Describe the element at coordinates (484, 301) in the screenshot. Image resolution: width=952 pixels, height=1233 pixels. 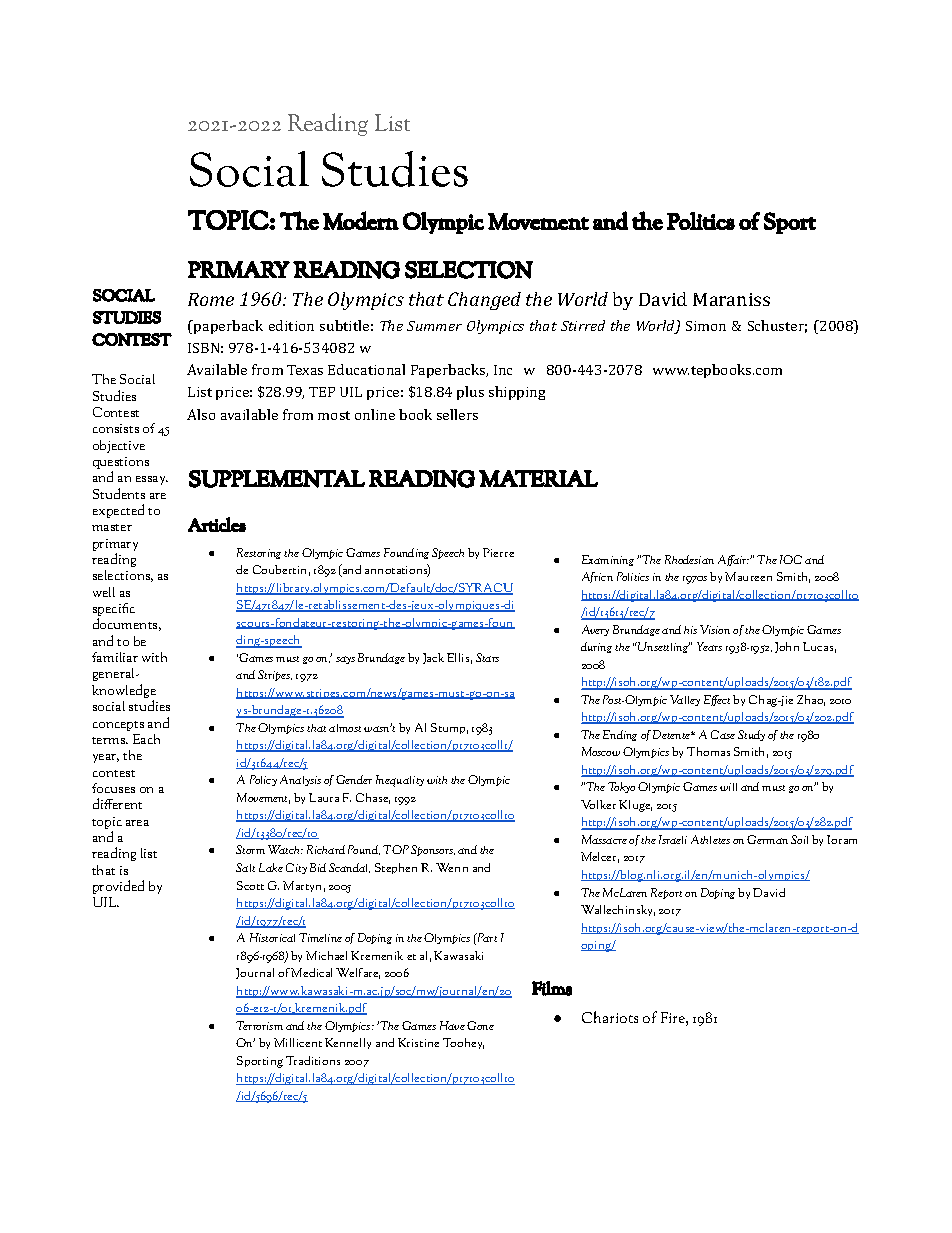
I see `Changed` at that location.
